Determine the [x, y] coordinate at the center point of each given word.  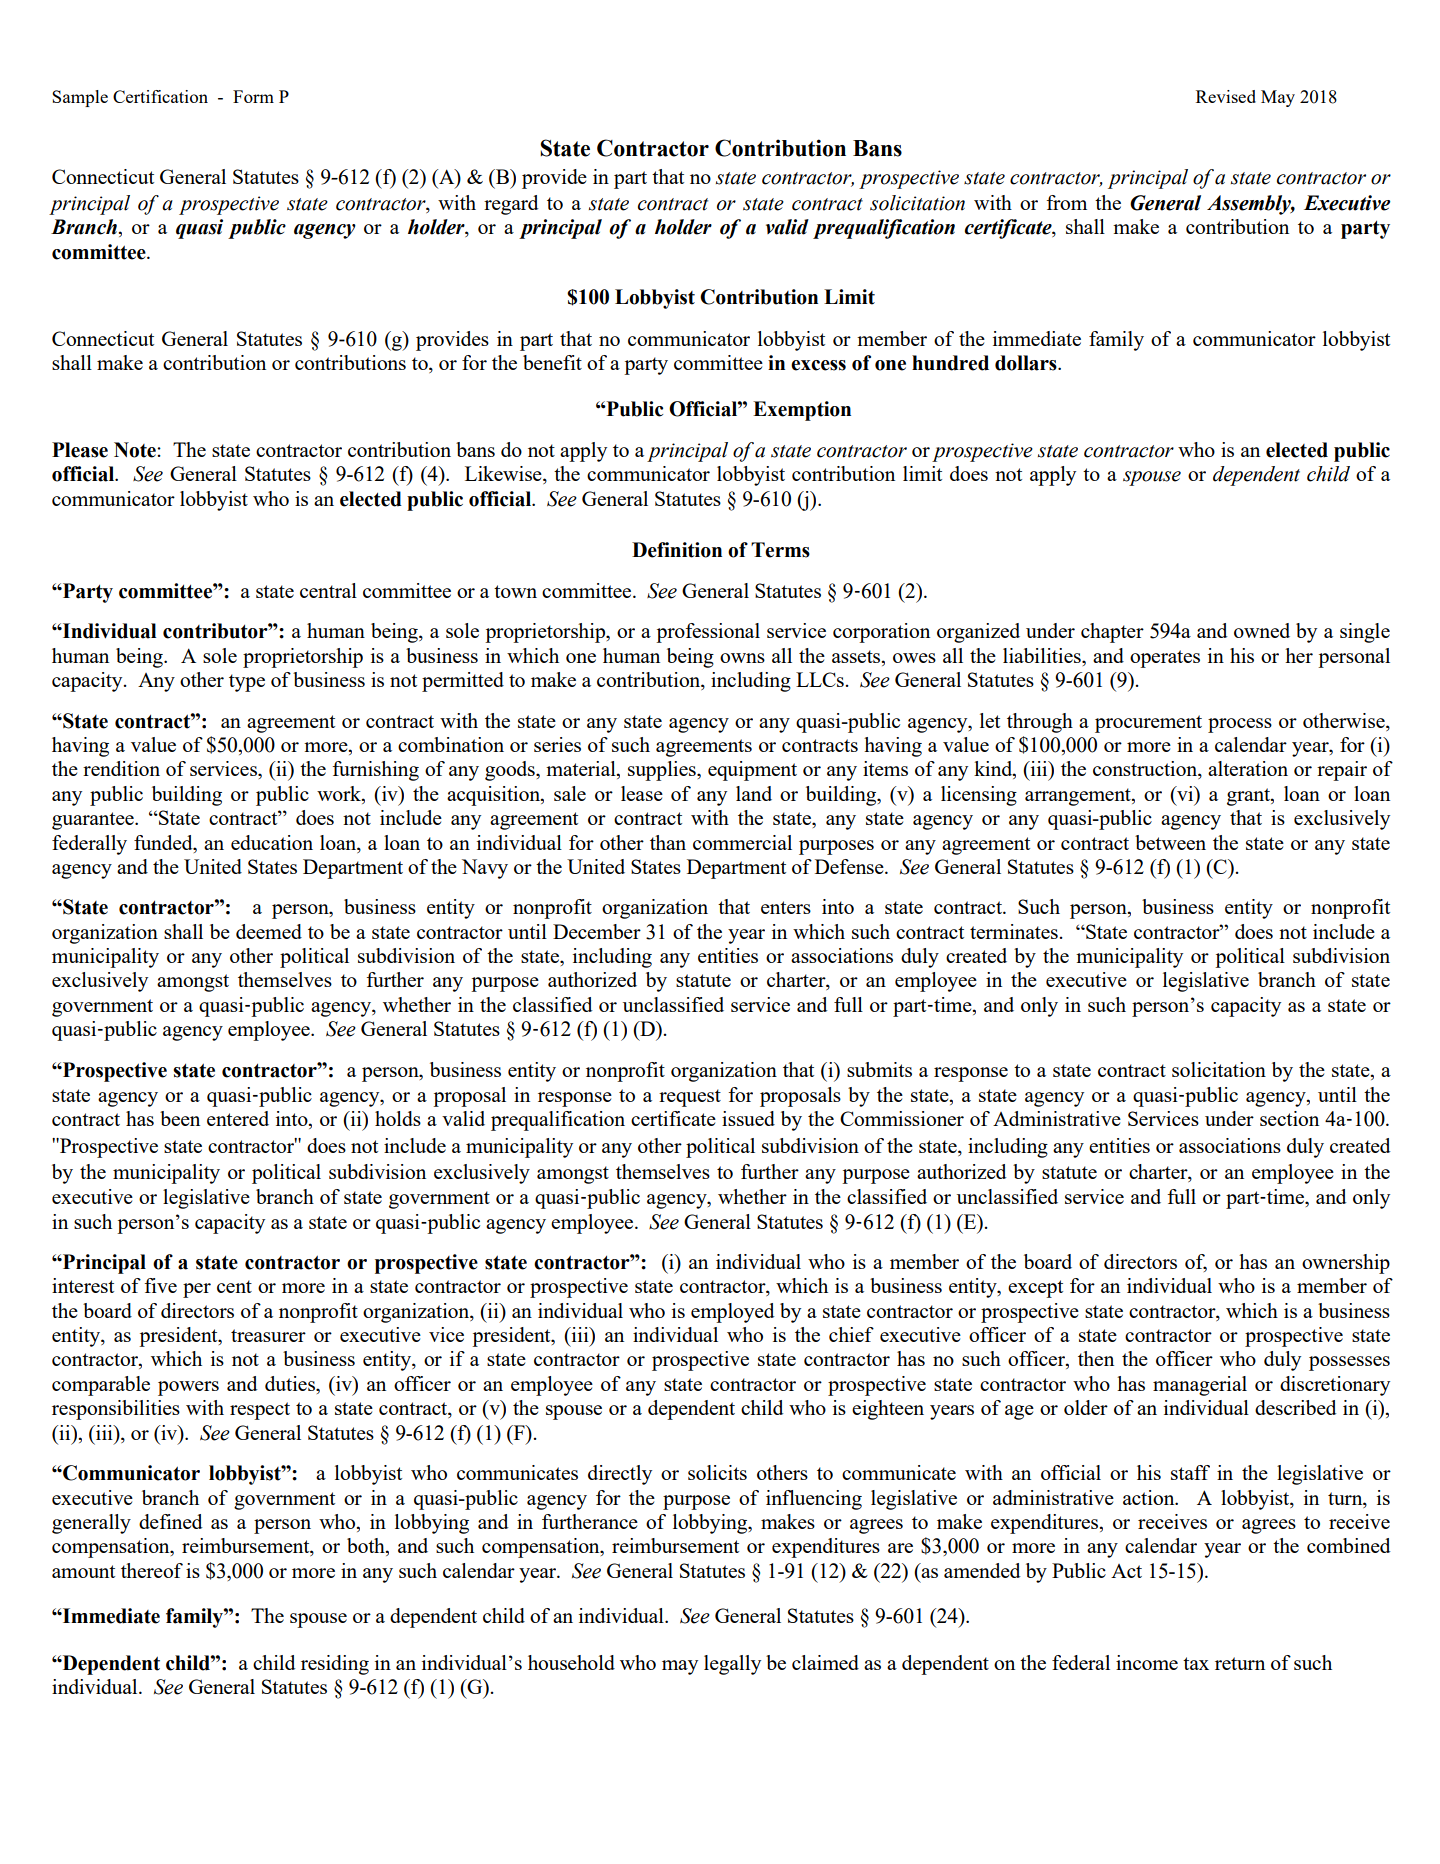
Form [253, 96]
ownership [1346, 1264]
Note [136, 450]
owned [1262, 630]
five [160, 1285]
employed [733, 1313]
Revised [1226, 96]
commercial [742, 842]
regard [511, 205]
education [272, 842]
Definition [677, 550]
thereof [152, 1570]
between [1170, 842]
